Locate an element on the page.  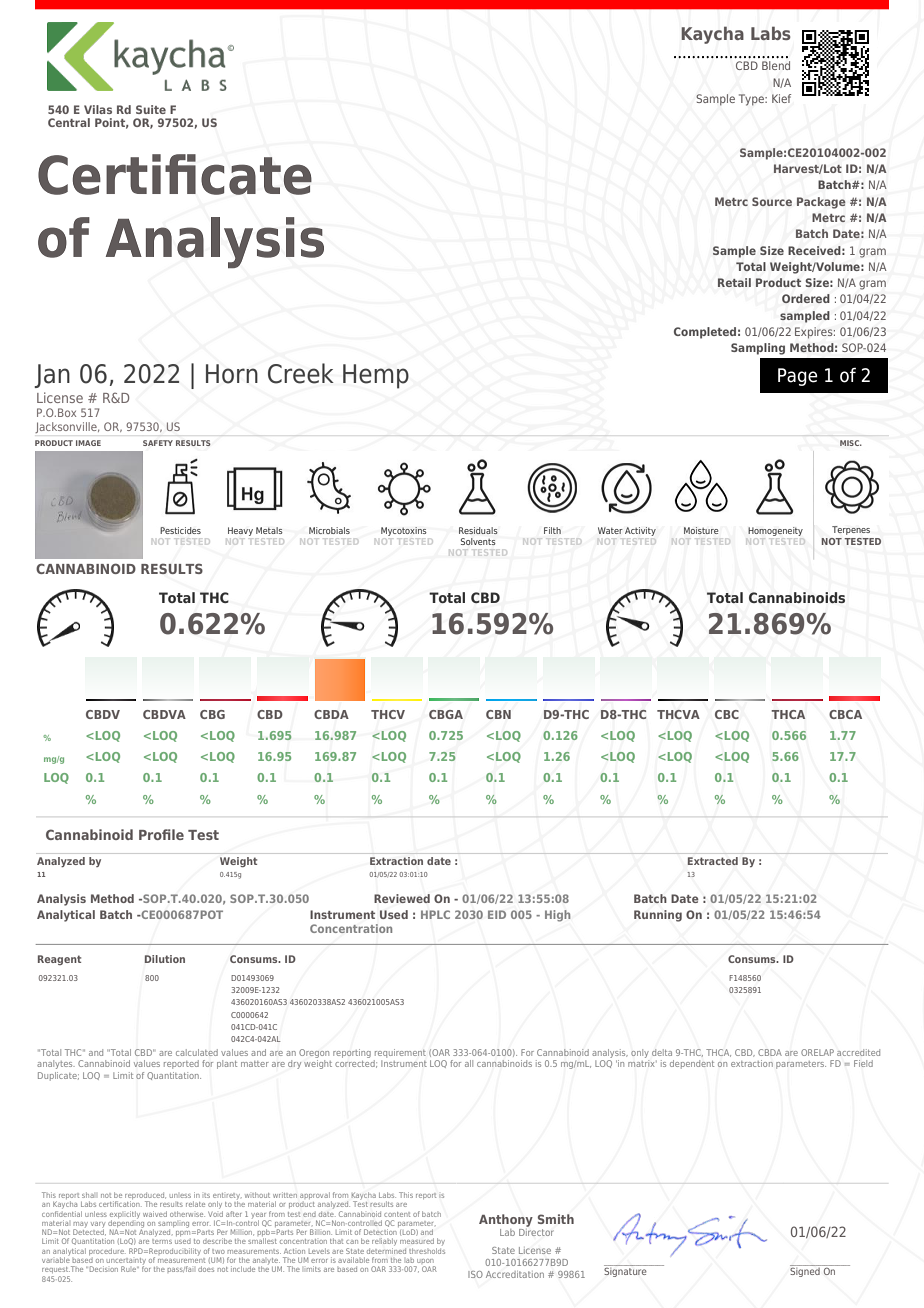
SAFETY is located at coordinates (158, 443).
